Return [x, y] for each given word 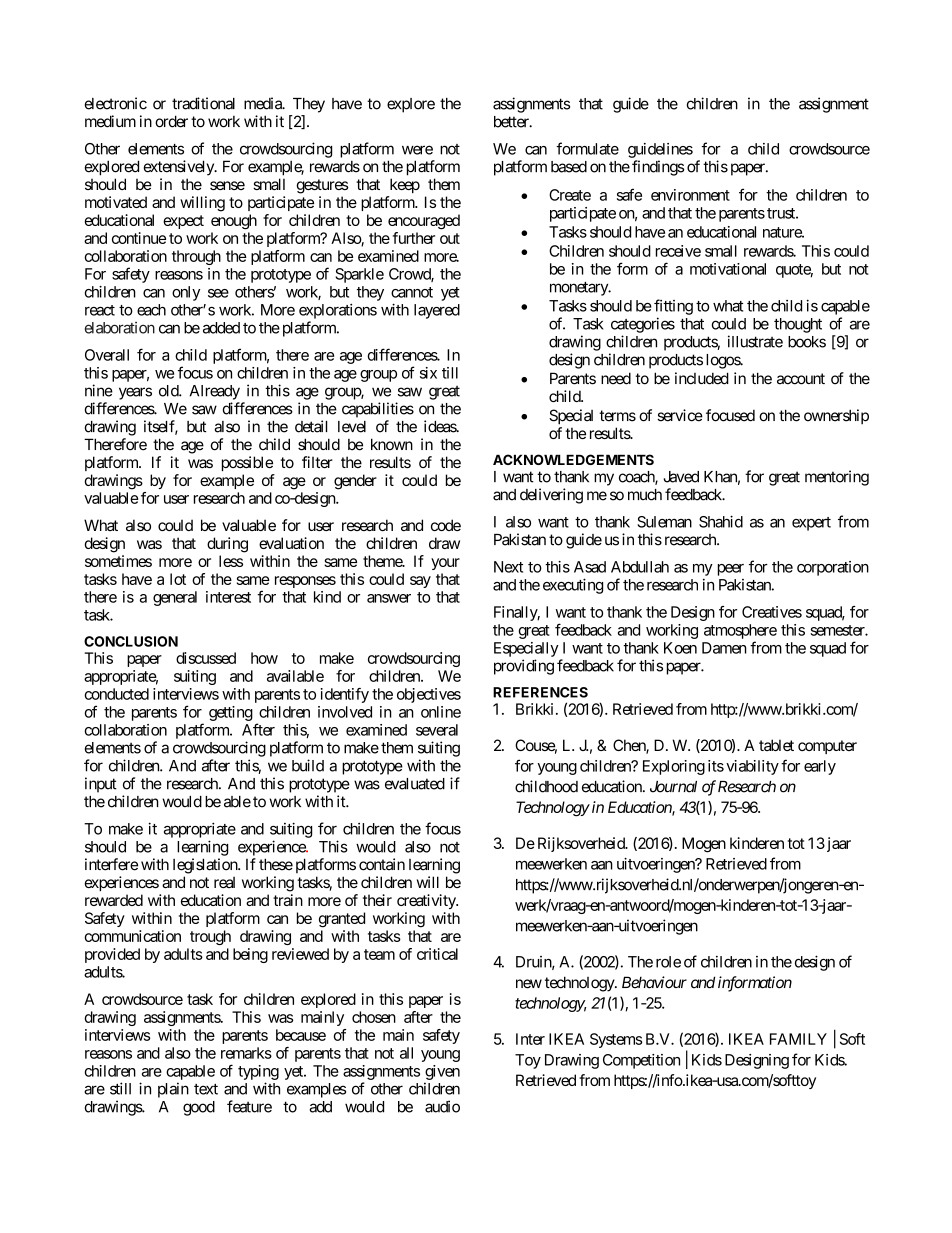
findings [658, 168]
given [442, 1072]
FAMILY [798, 1039]
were [417, 150]
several [437, 730]
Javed [681, 477]
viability [752, 767]
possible [247, 463]
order [171, 121]
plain [173, 1090]
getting [231, 713]
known [392, 444]
